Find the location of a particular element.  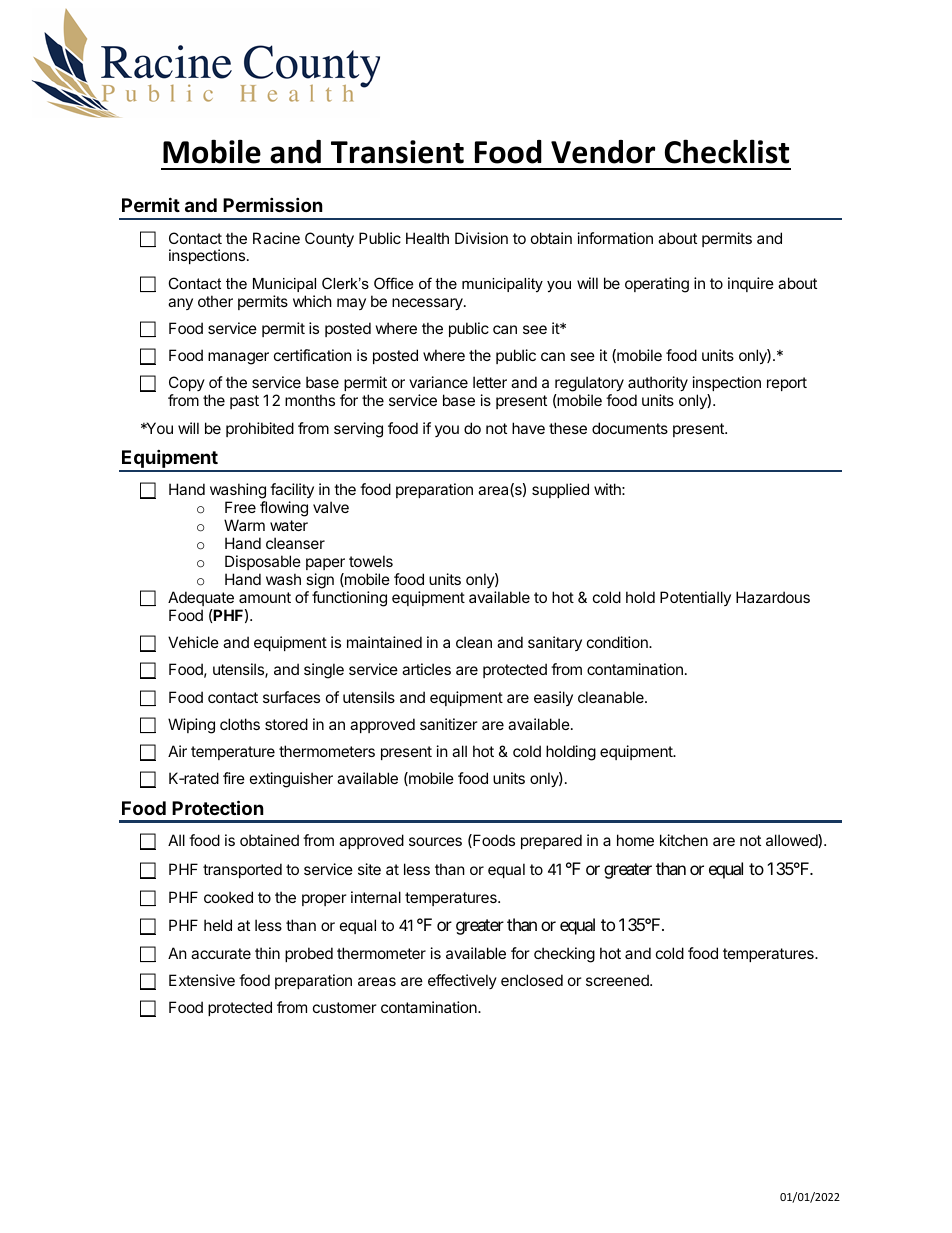

Checklist is located at coordinates (727, 151).
